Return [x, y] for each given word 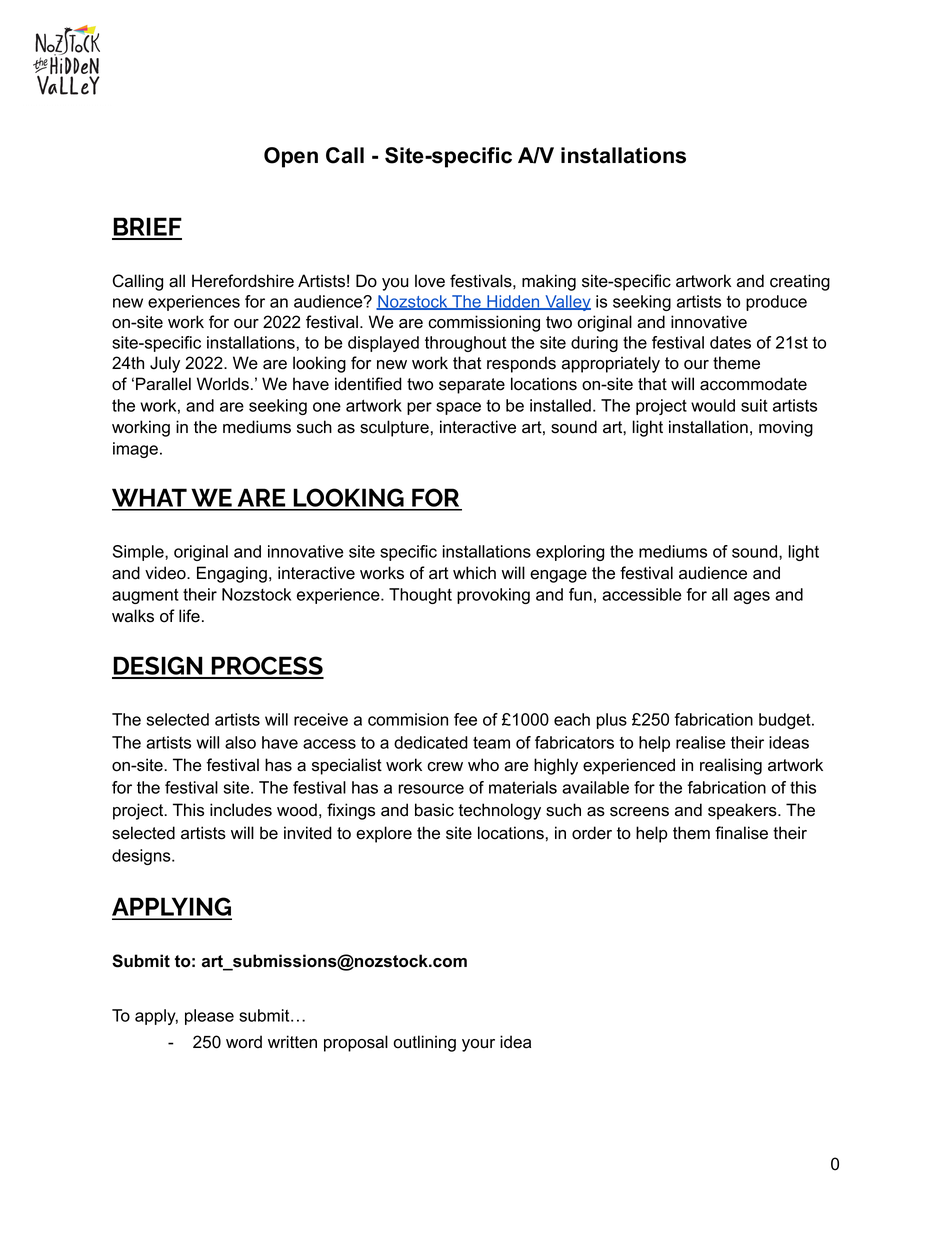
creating [800, 282]
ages [752, 597]
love [430, 281]
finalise [741, 833]
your [478, 1045]
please [209, 1017]
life [189, 616]
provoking [493, 596]
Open [291, 157]
